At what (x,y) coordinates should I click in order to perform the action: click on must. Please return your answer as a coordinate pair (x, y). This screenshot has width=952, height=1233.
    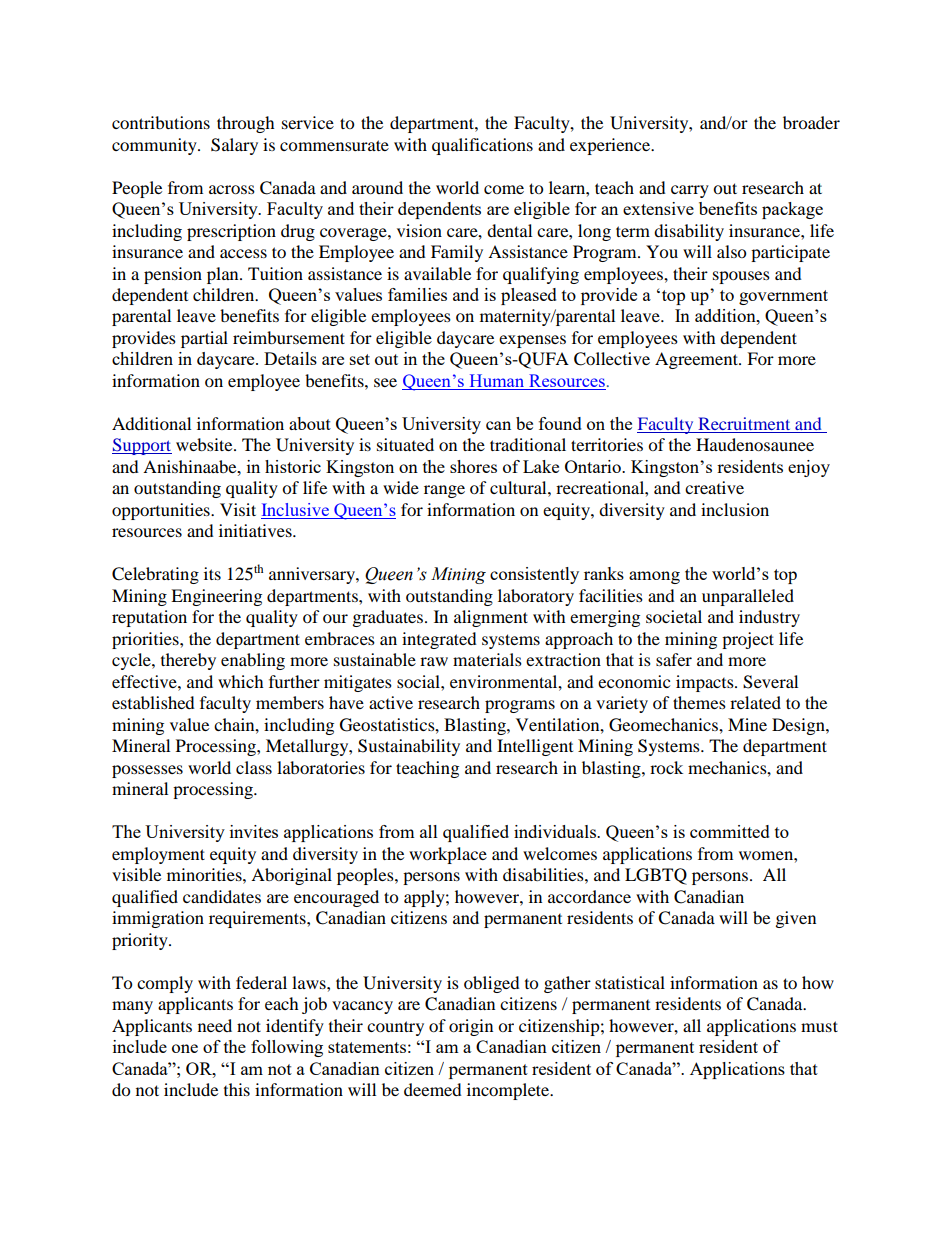
    Looking at the image, I should click on (819, 1026).
